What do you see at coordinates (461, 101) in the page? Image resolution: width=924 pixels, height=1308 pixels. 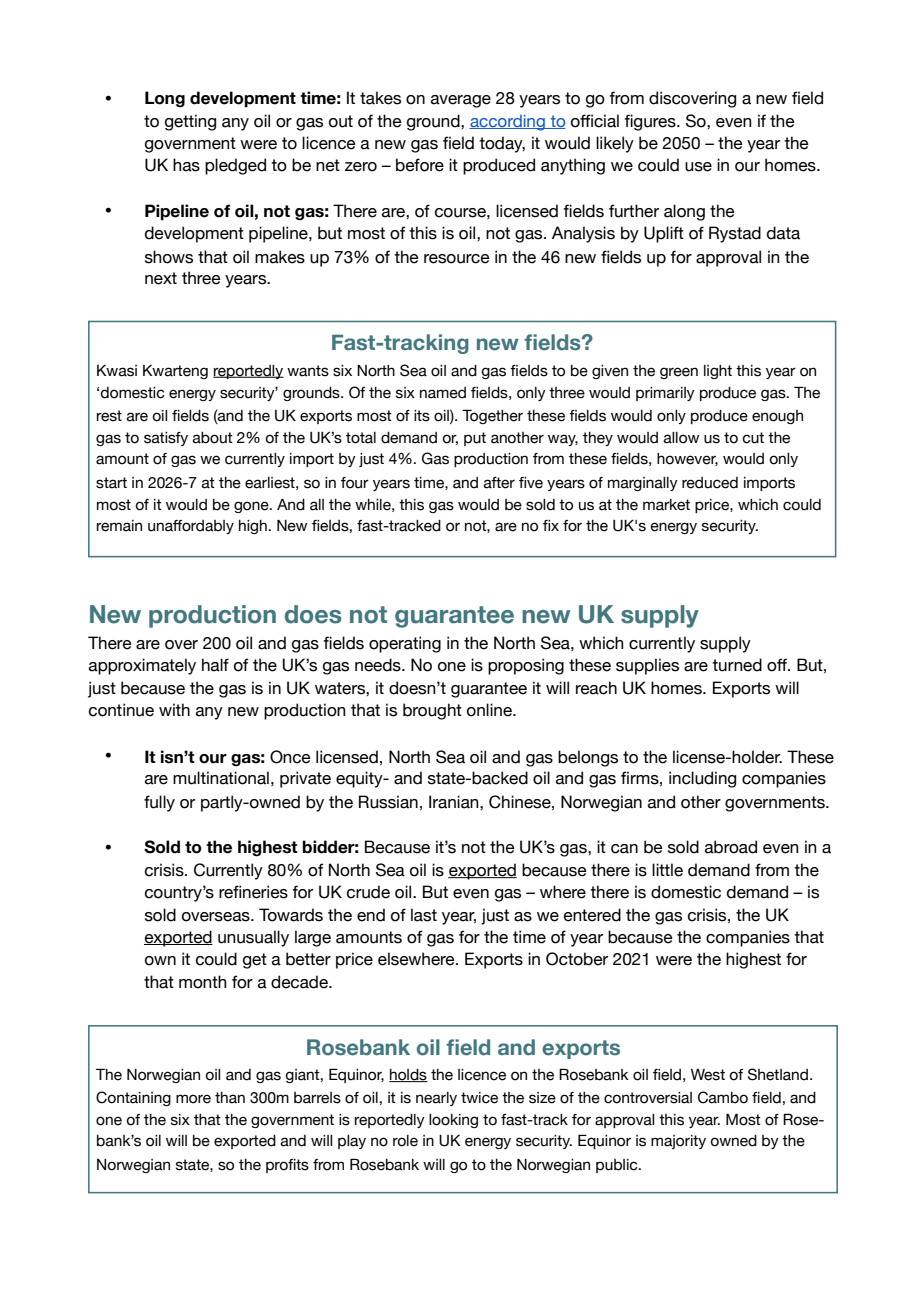 I see `average` at bounding box center [461, 101].
